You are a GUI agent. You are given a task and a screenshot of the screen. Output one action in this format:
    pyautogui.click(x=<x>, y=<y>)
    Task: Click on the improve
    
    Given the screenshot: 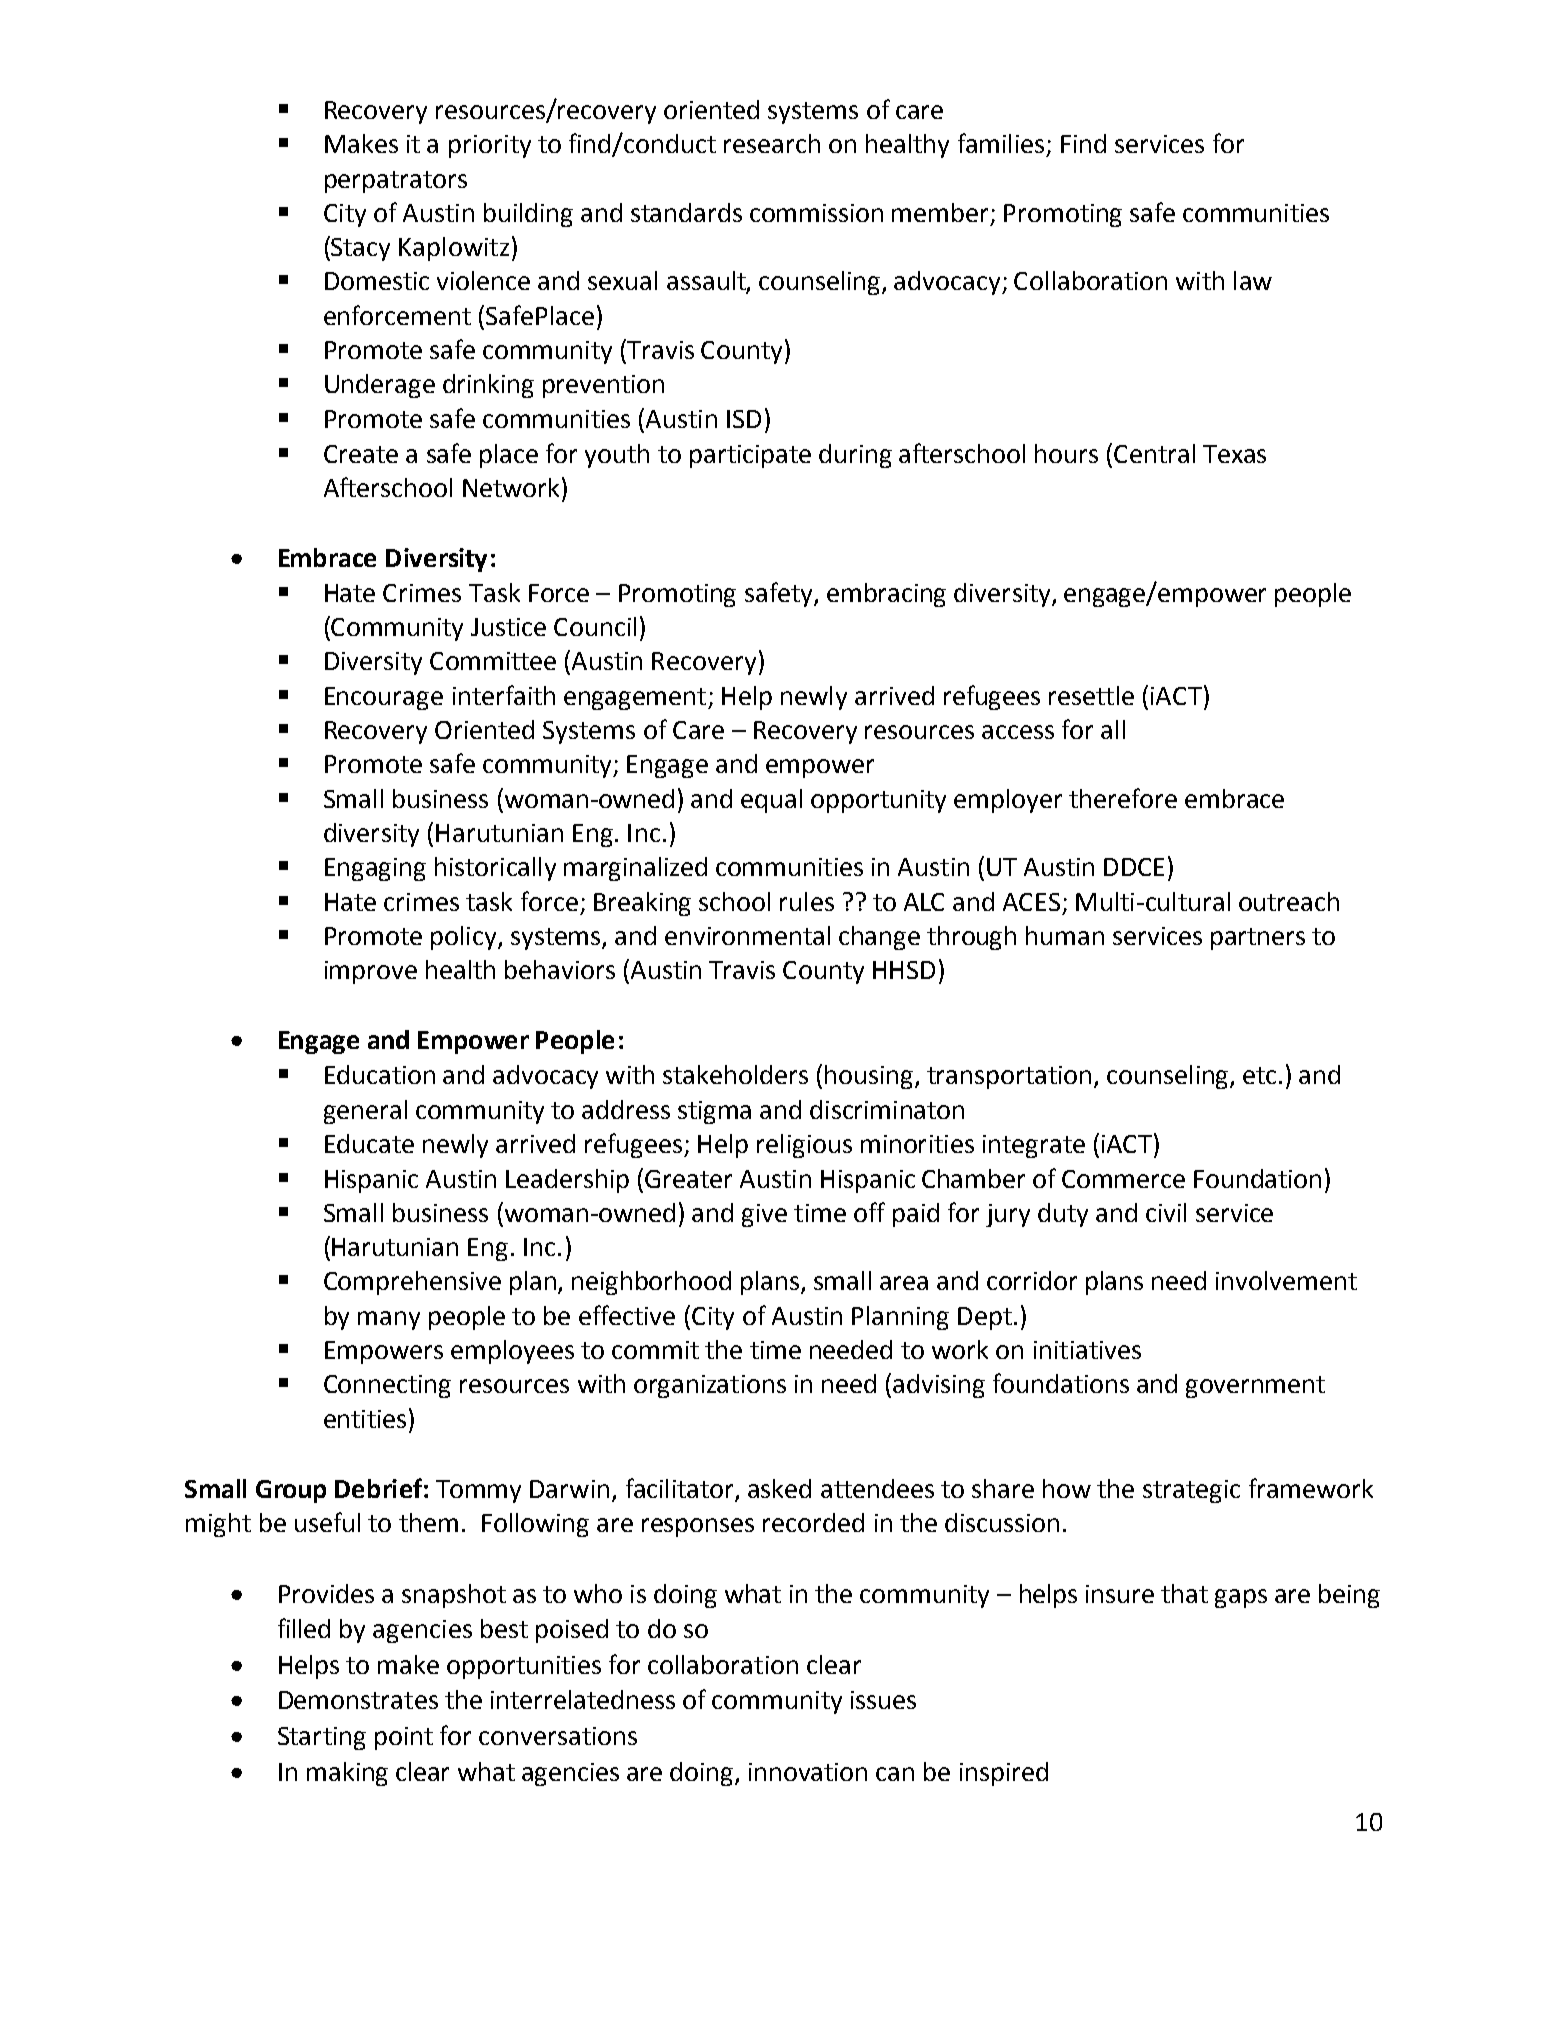 What is the action you would take?
    pyautogui.click(x=371, y=972)
